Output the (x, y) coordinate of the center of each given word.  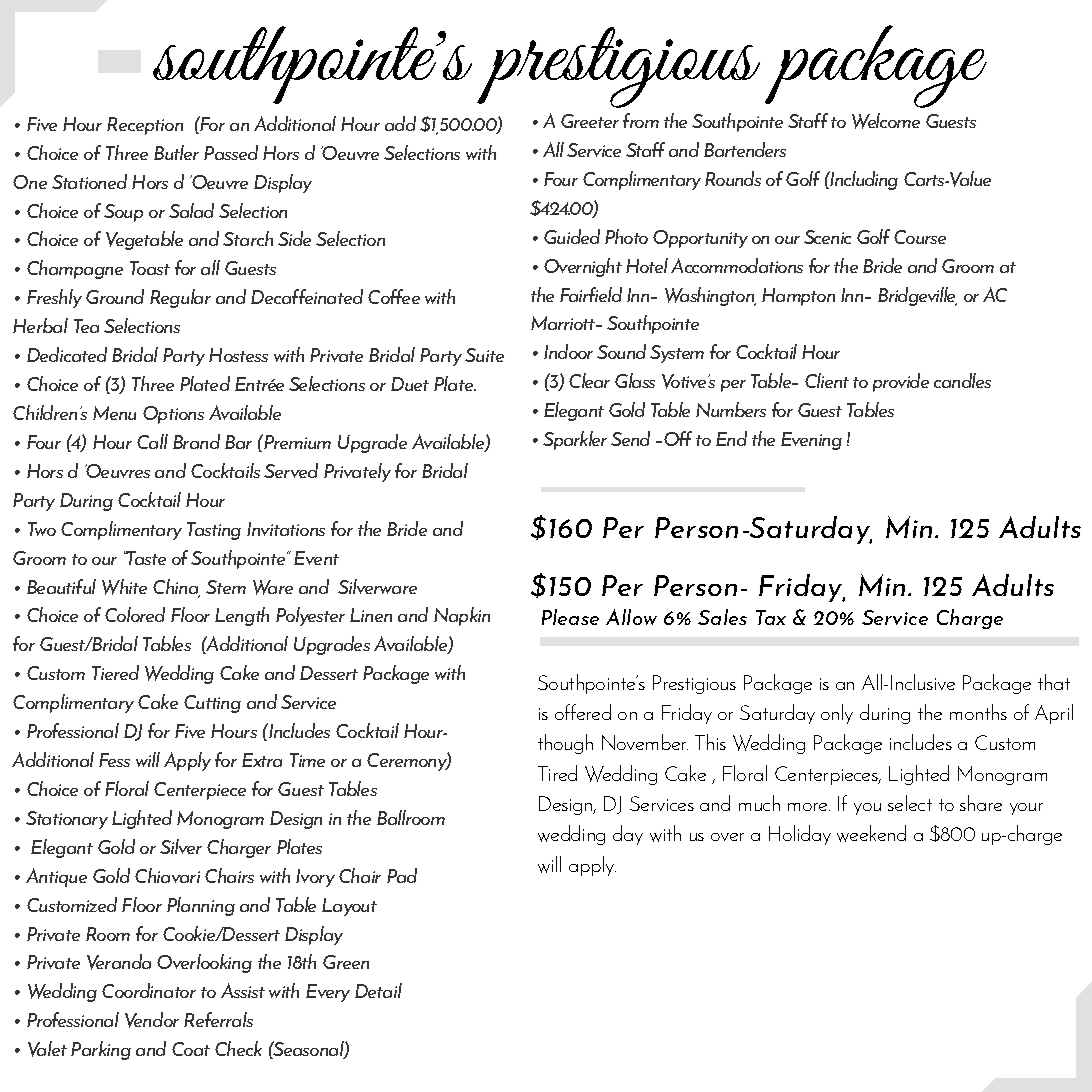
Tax (771, 617)
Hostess (238, 355)
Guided (572, 236)
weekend (871, 833)
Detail (378, 990)
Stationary (67, 820)
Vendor (152, 1020)
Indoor (568, 351)
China (176, 587)
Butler (176, 152)
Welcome (886, 121)
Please (570, 617)
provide (901, 382)
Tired (557, 773)
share (981, 803)
